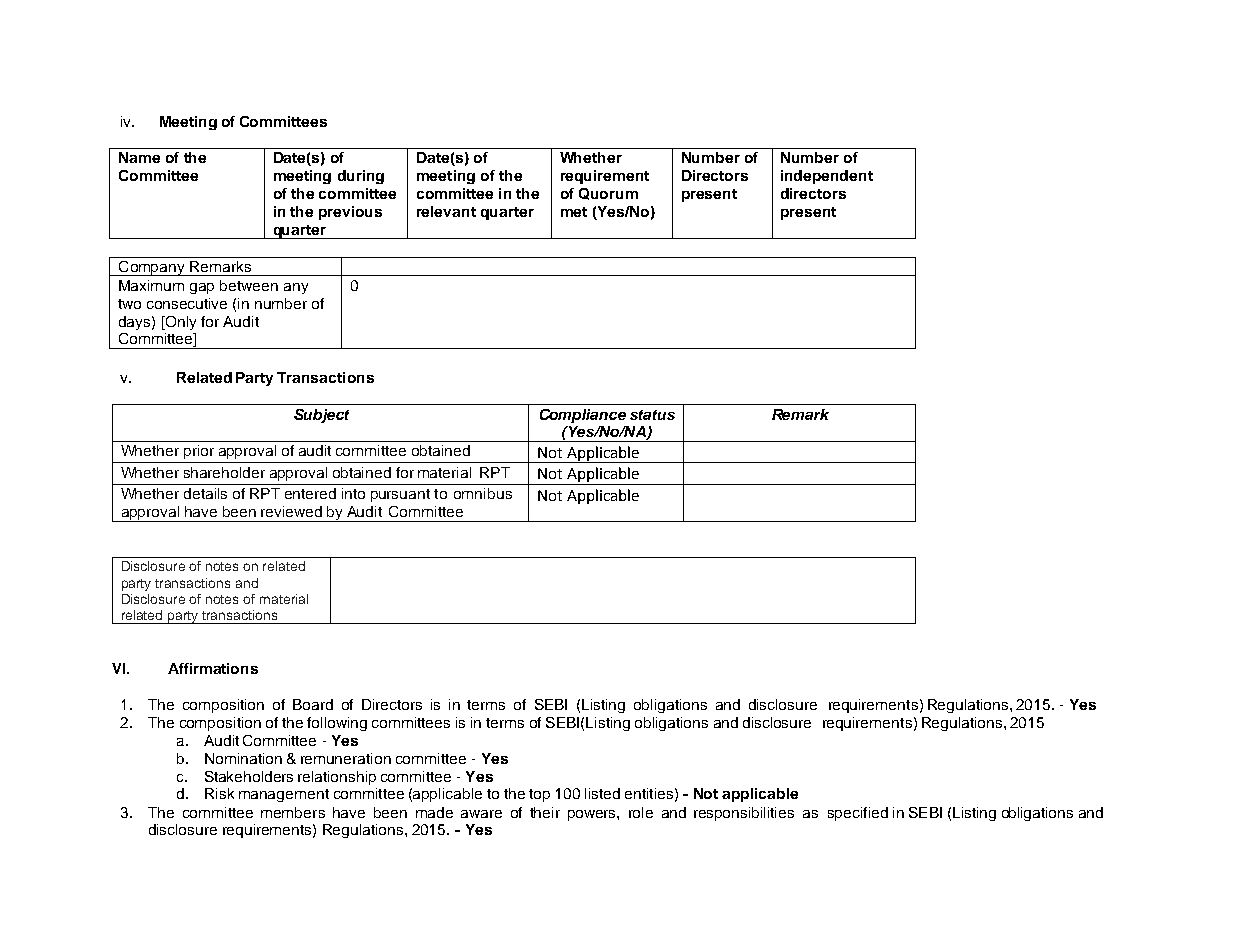 The width and height of the page is (1233, 952). I want to click on omnibus, so click(483, 493).
